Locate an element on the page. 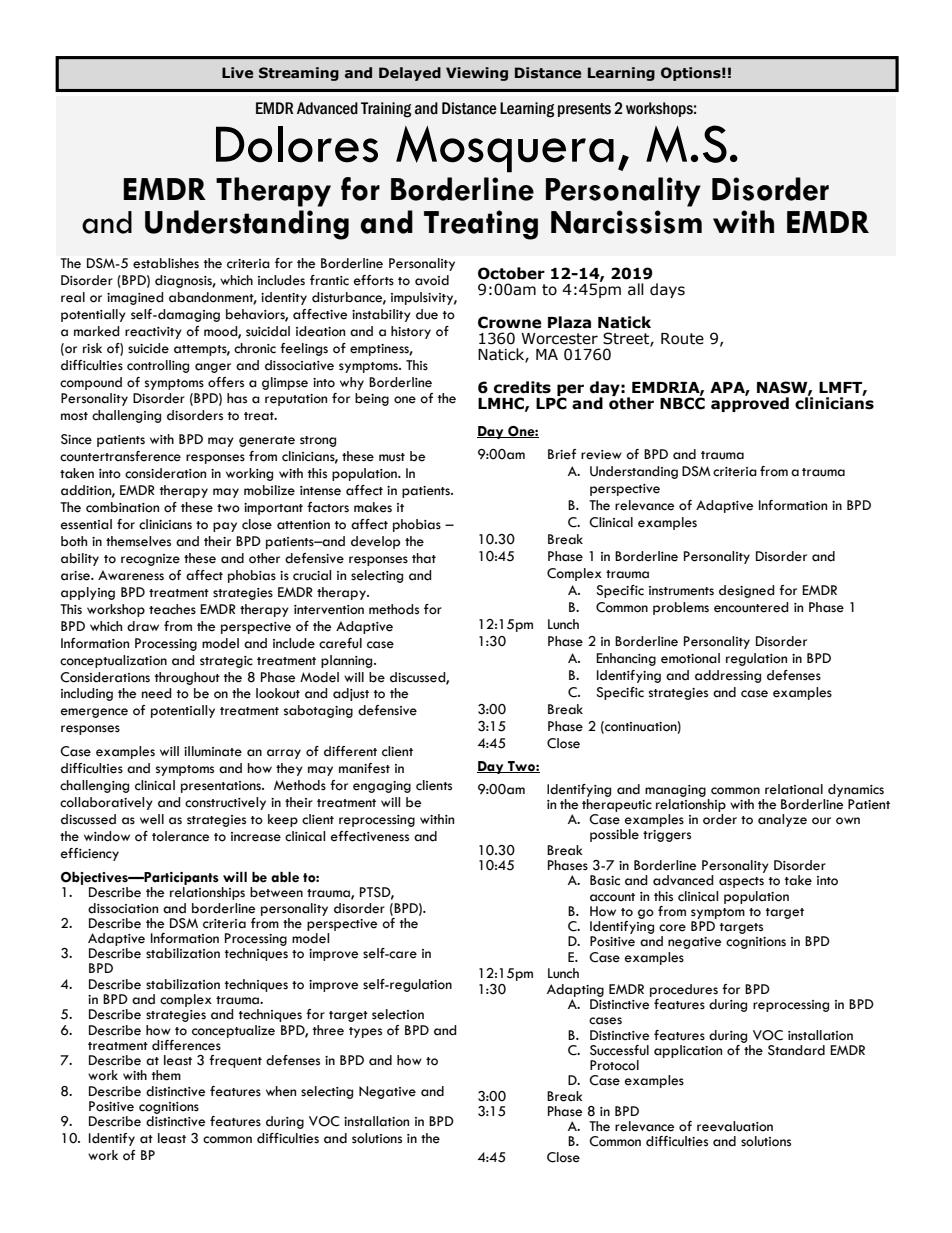  differences is located at coordinates (186, 1045).
